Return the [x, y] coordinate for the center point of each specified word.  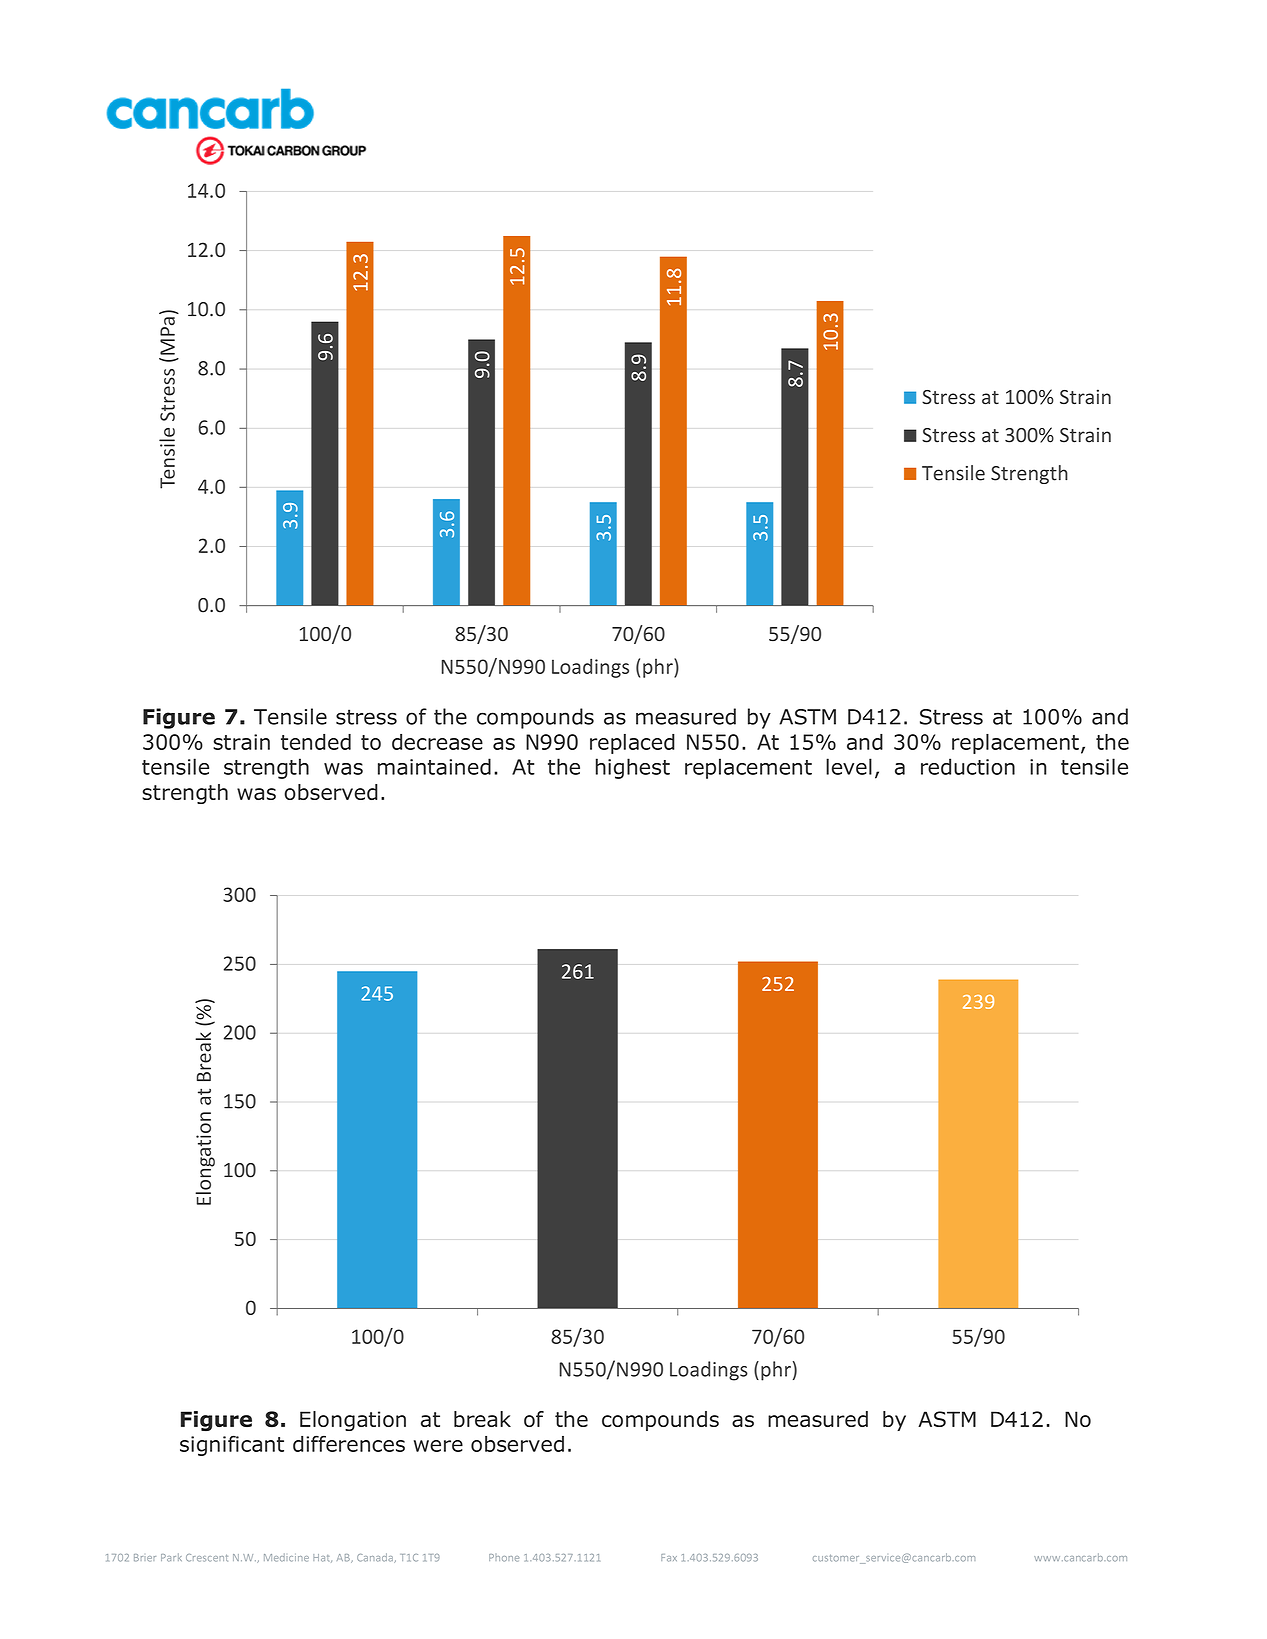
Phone [504, 1558]
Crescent [207, 1558]
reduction [968, 766]
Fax [669, 1558]
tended [316, 742]
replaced [632, 744]
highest [633, 768]
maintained [434, 766]
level [849, 766]
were [438, 1446]
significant [232, 1445]
